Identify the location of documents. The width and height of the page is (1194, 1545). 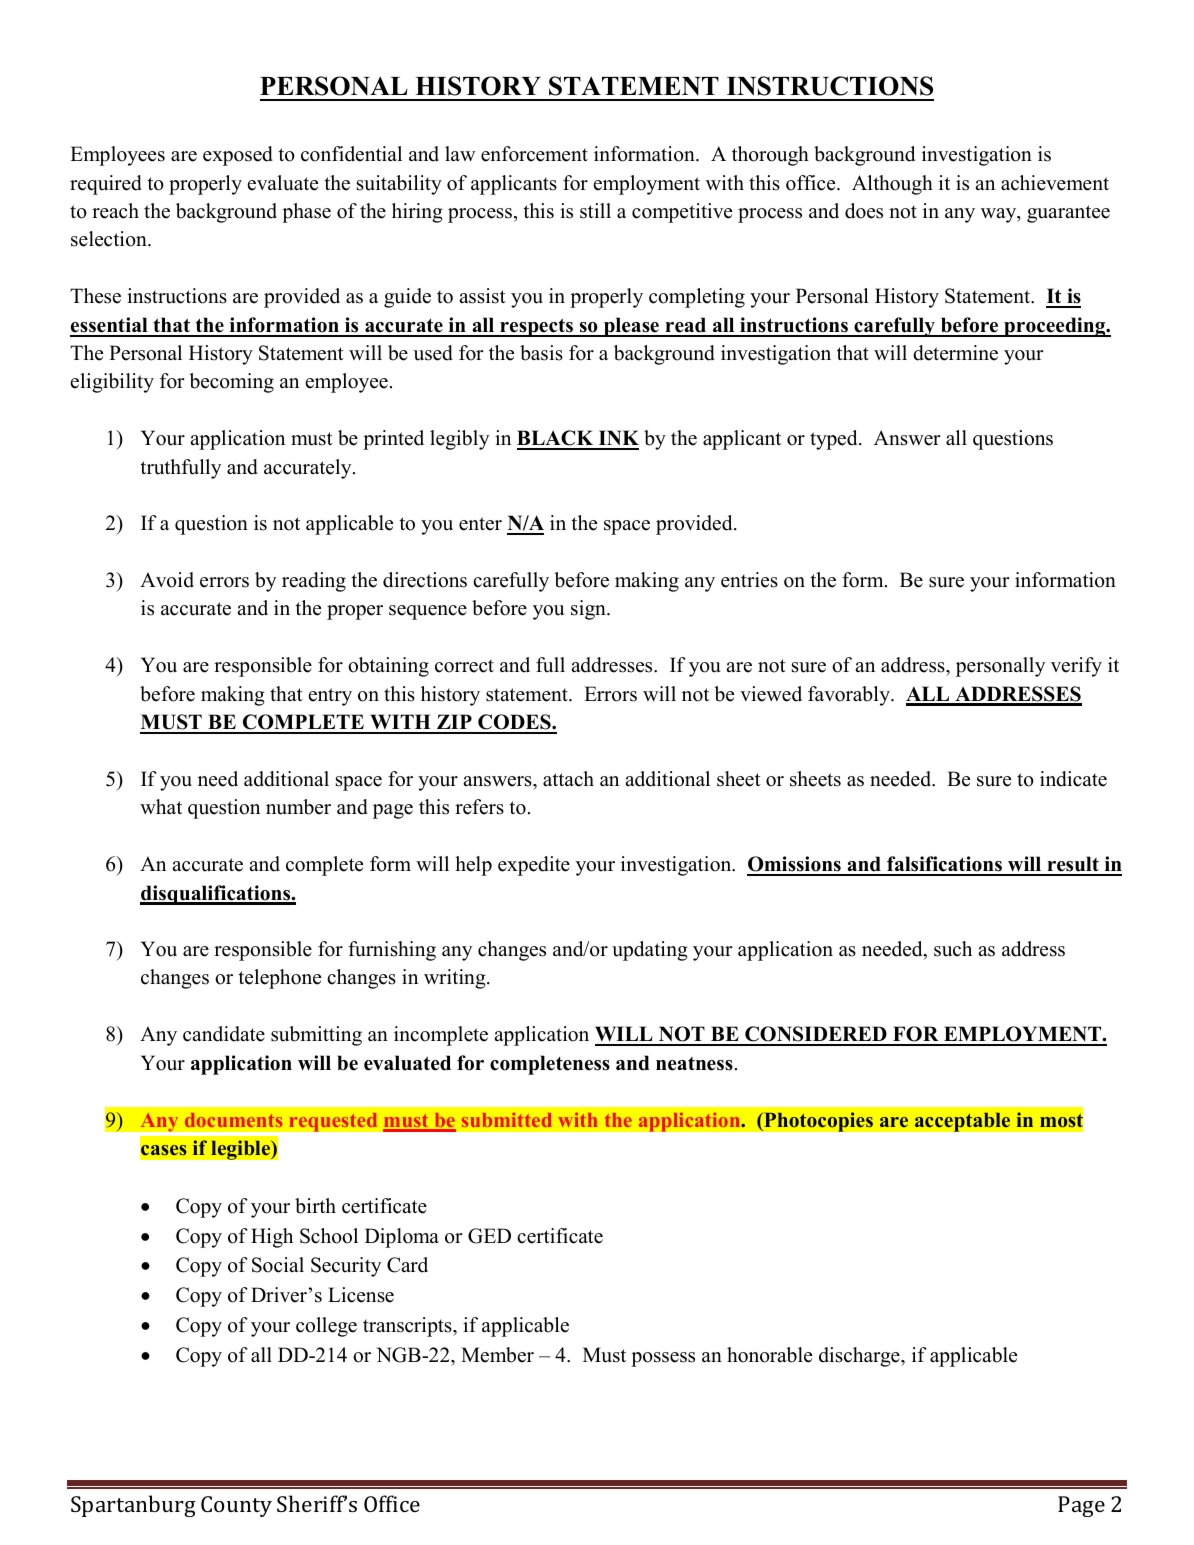
(233, 1120).
